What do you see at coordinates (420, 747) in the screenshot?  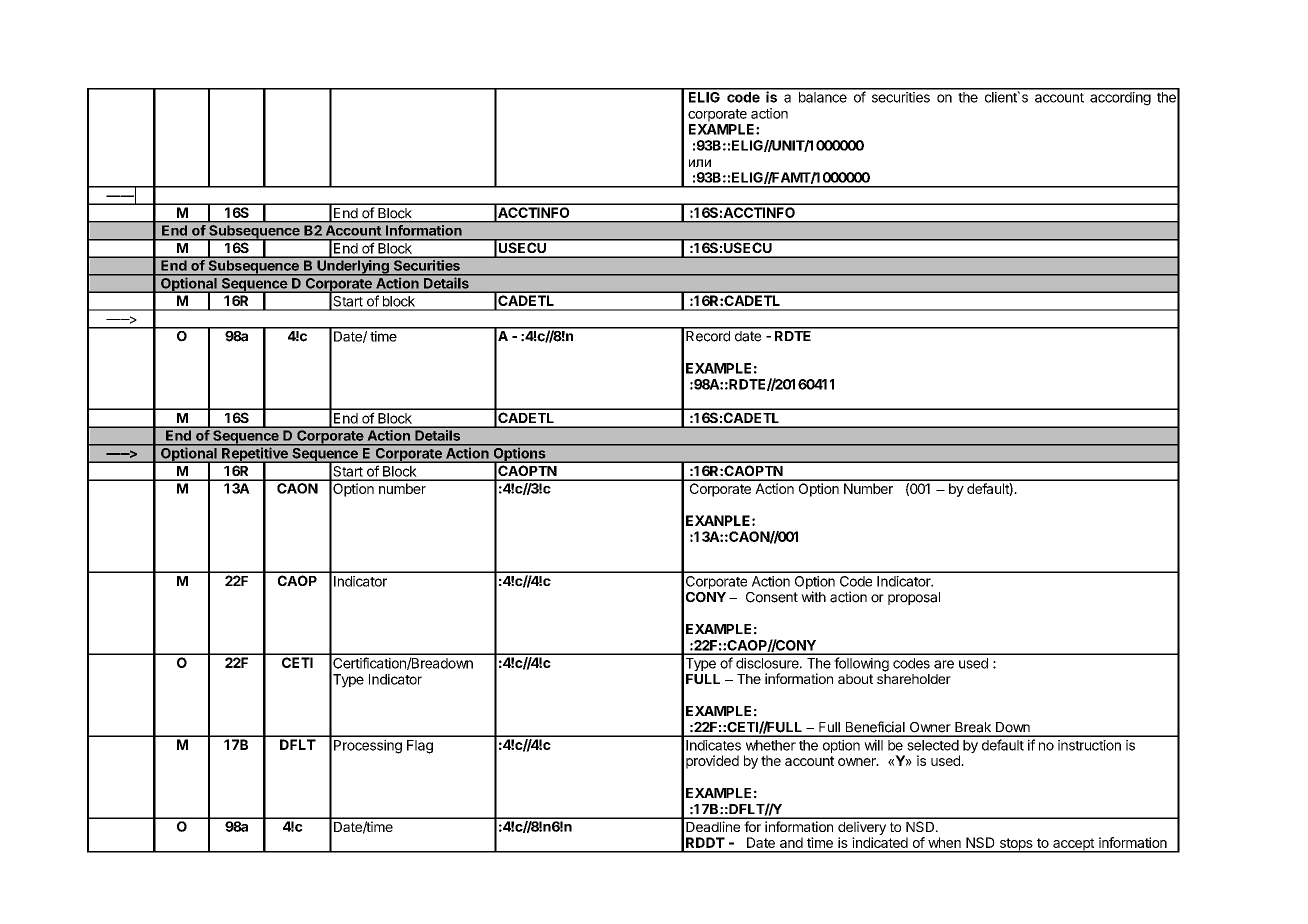 I see `Flag` at bounding box center [420, 747].
